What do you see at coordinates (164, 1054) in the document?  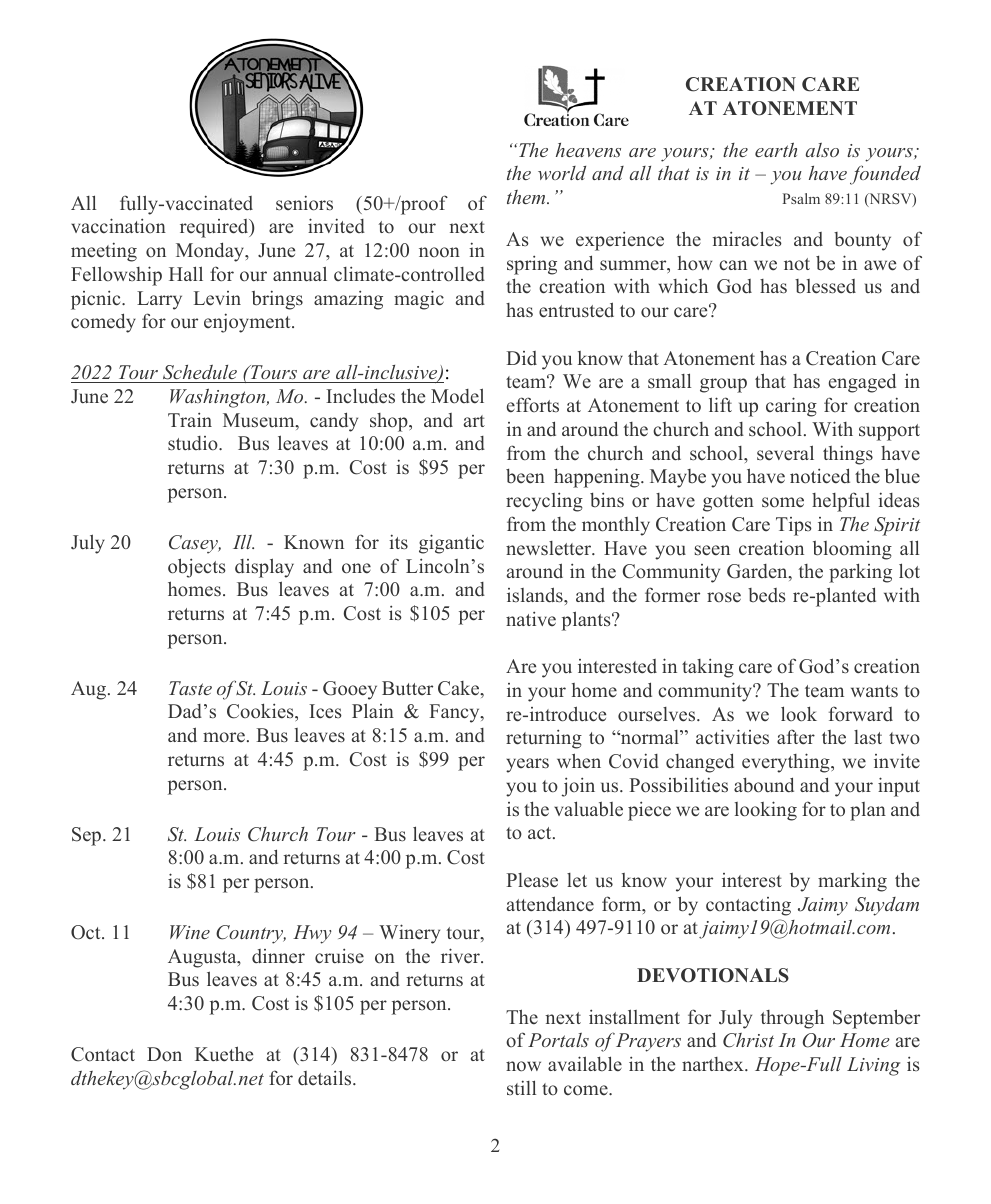 I see `Don` at bounding box center [164, 1054].
